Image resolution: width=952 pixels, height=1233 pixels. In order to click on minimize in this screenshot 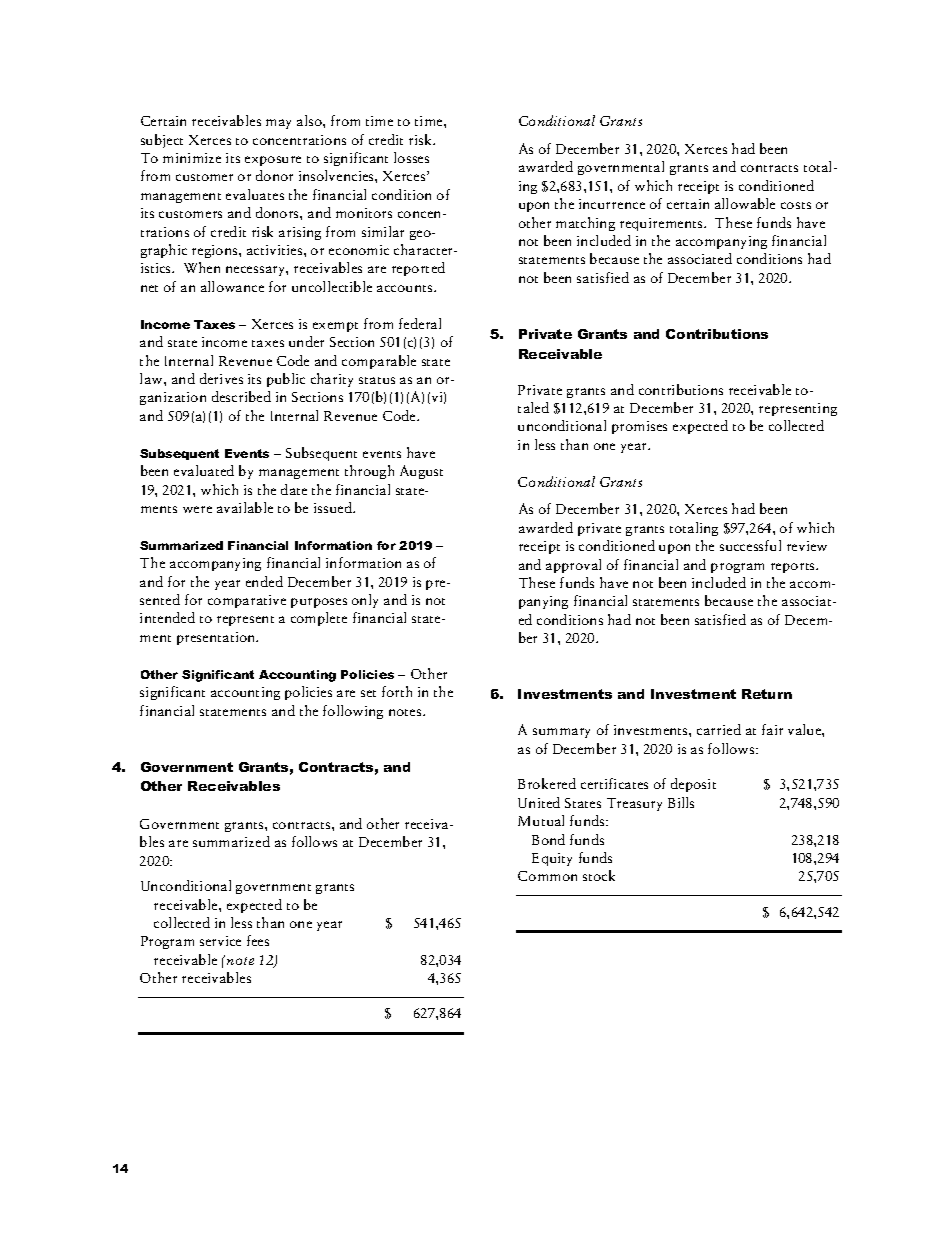, I will do `click(192, 158)`.
